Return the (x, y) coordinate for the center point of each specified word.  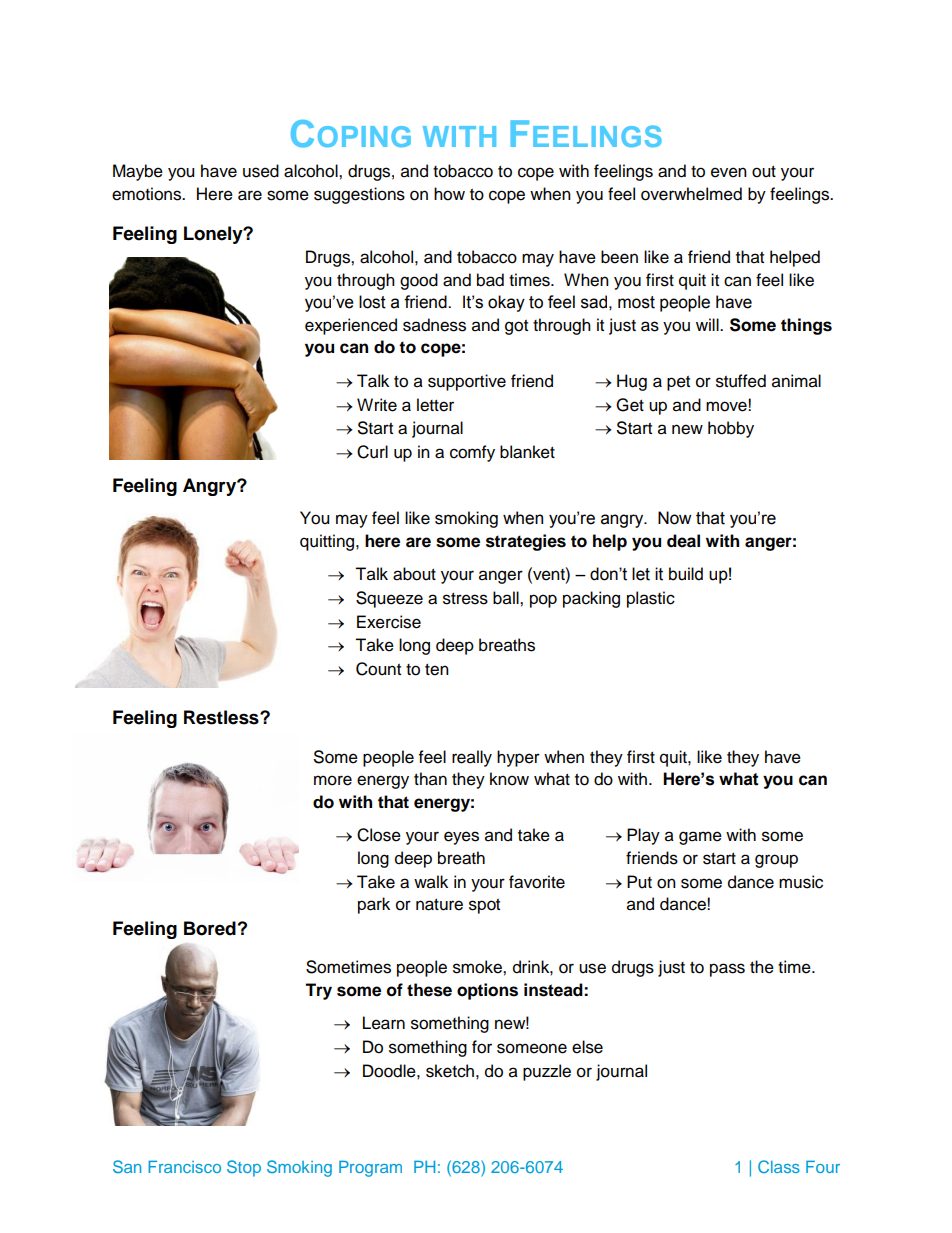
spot (484, 906)
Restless (222, 717)
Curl (372, 452)
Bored (210, 928)
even (729, 172)
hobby (731, 429)
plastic (651, 599)
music (801, 882)
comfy (472, 453)
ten (437, 670)
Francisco (184, 1166)
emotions (147, 194)
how (449, 194)
